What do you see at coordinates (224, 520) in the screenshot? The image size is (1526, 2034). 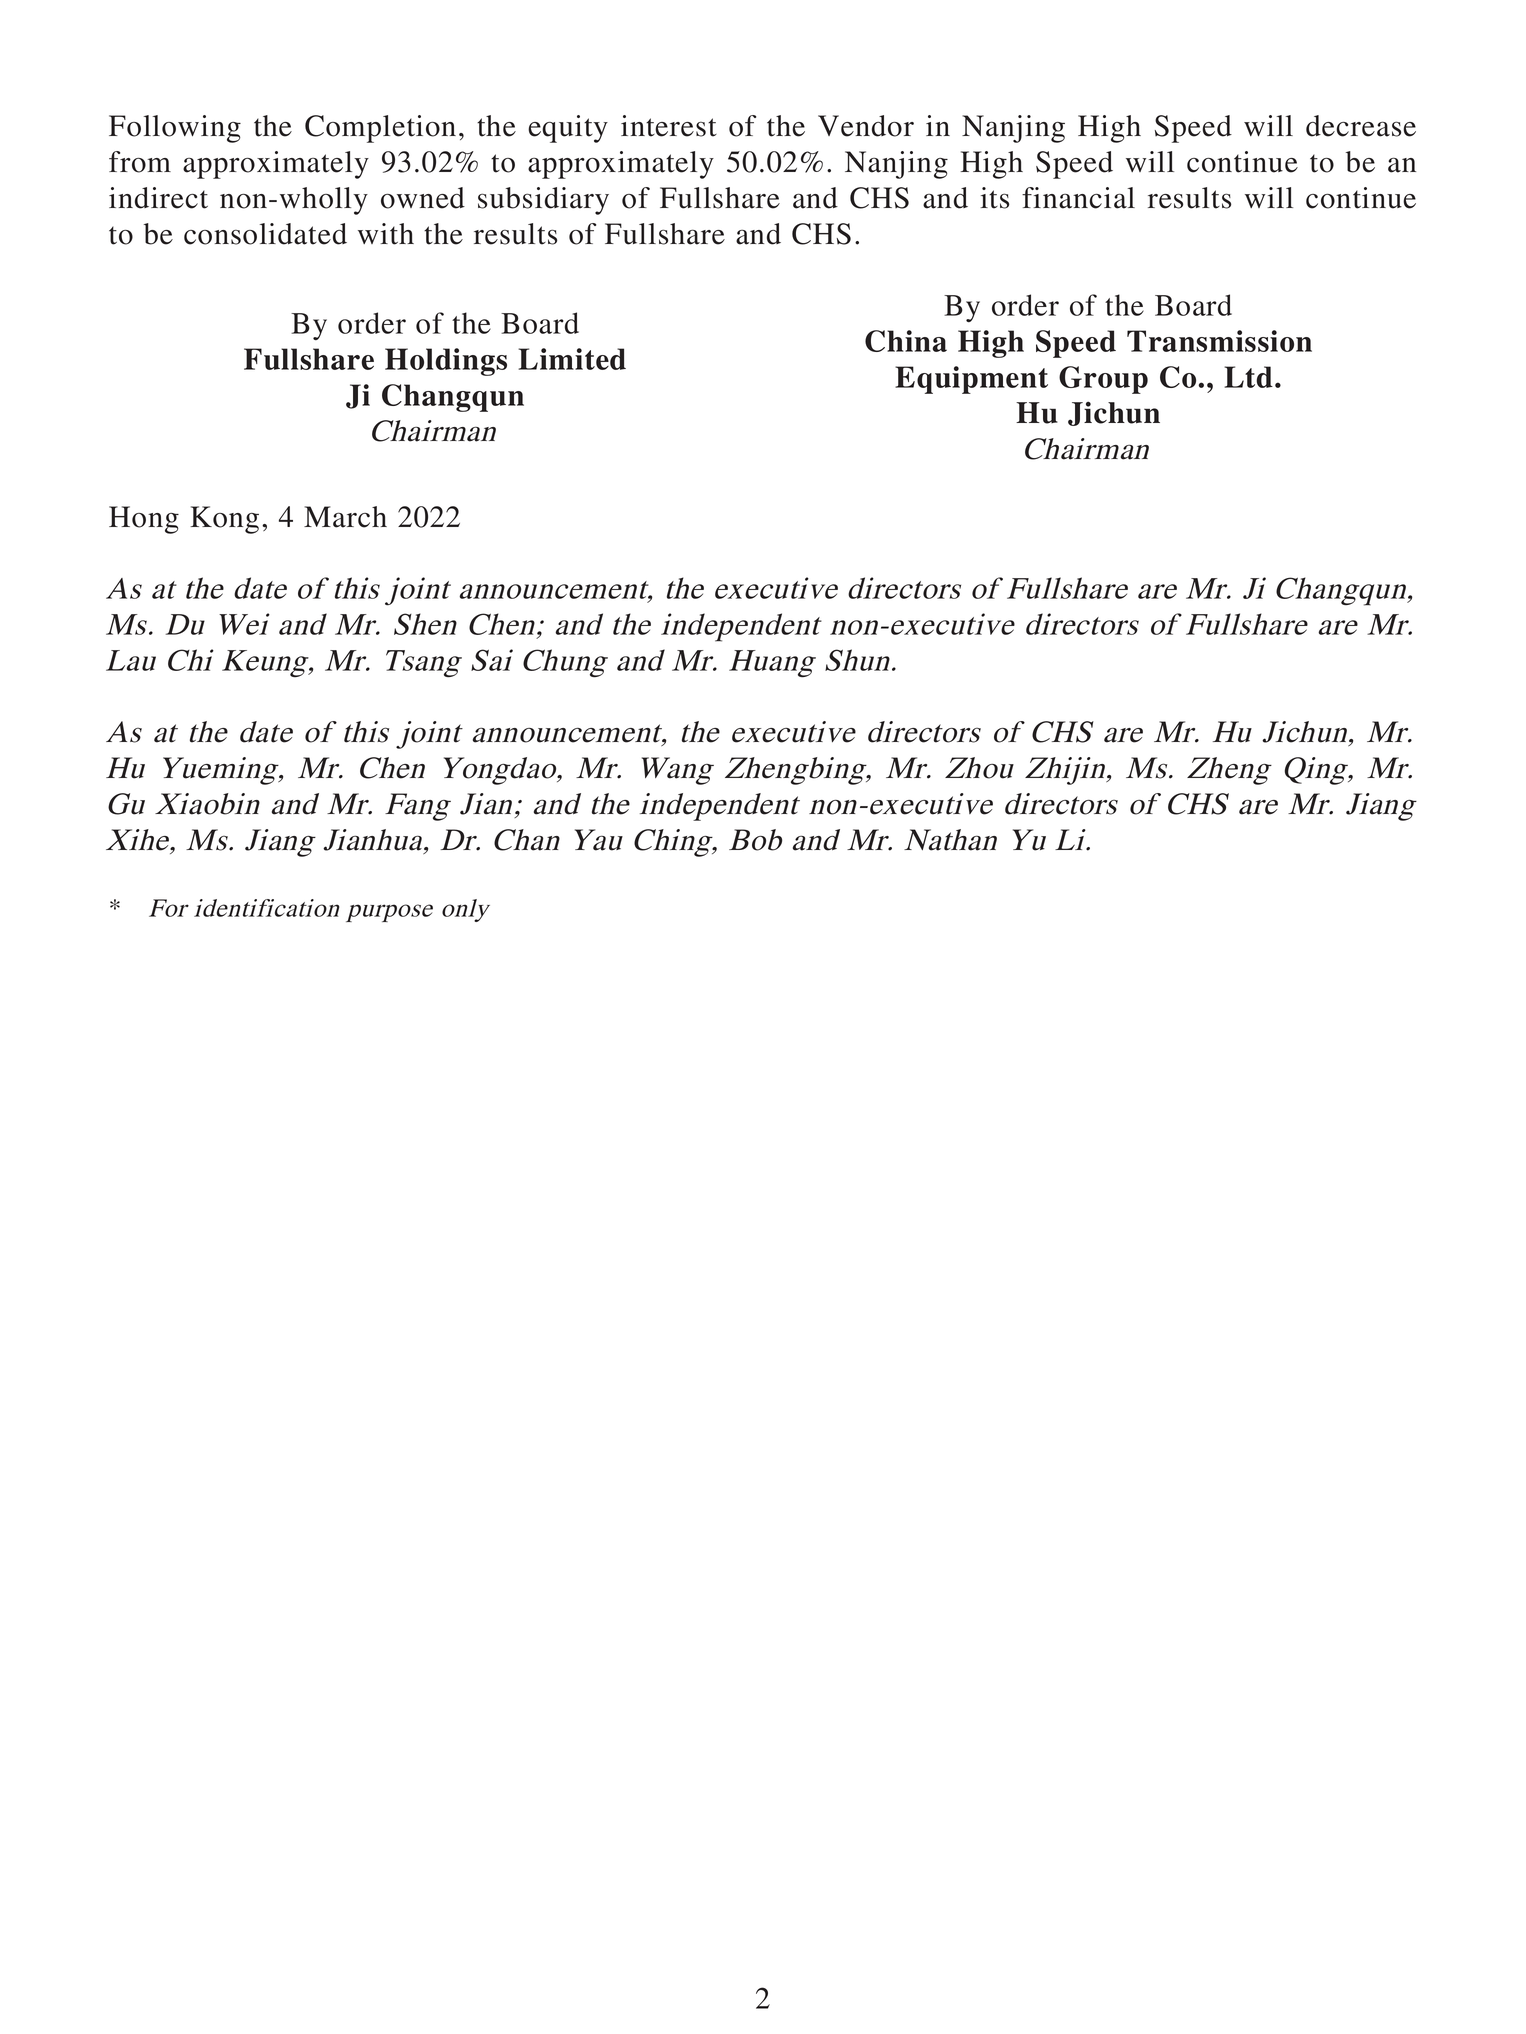 I see `Kong` at bounding box center [224, 520].
